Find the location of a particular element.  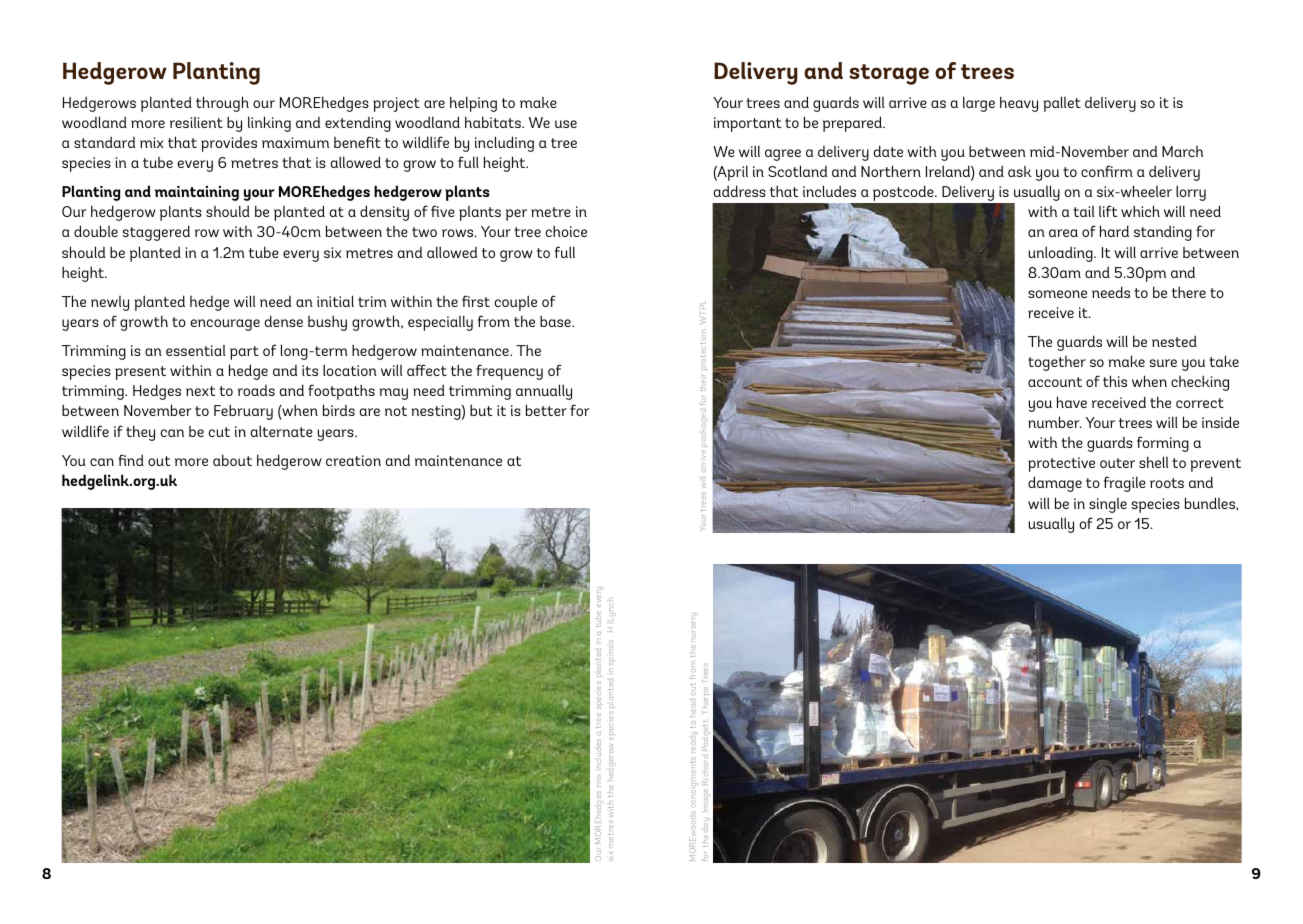

through is located at coordinates (222, 104).
